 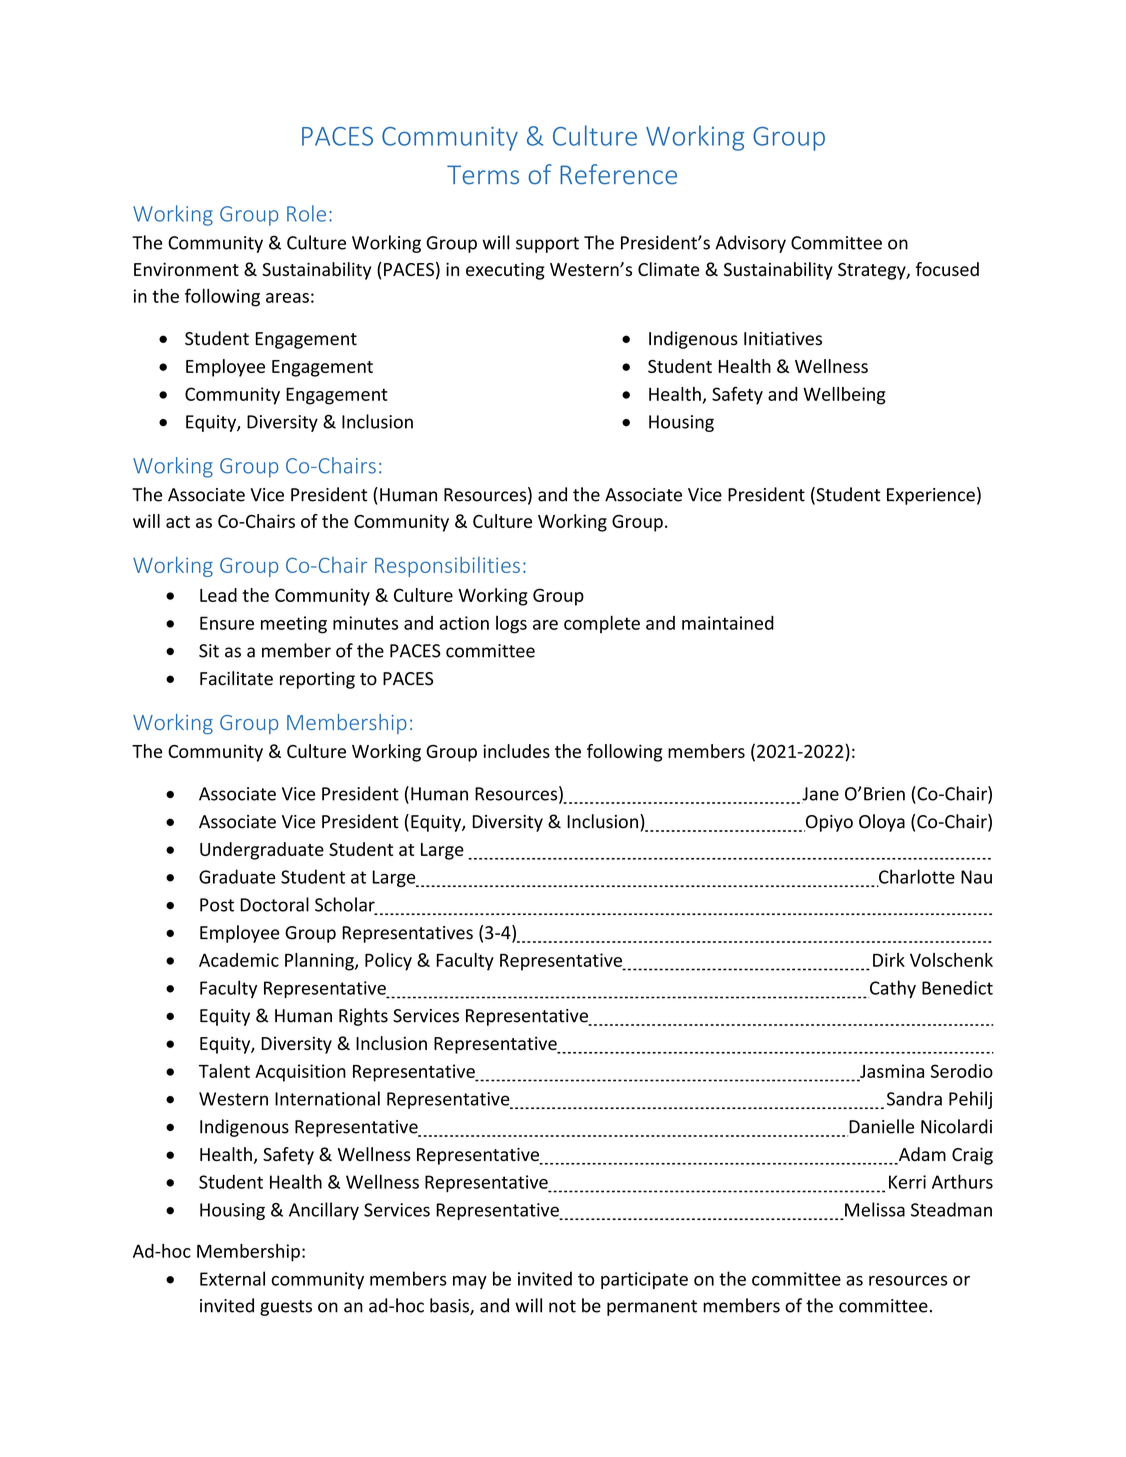 I want to click on Sandra, so click(x=914, y=1098).
